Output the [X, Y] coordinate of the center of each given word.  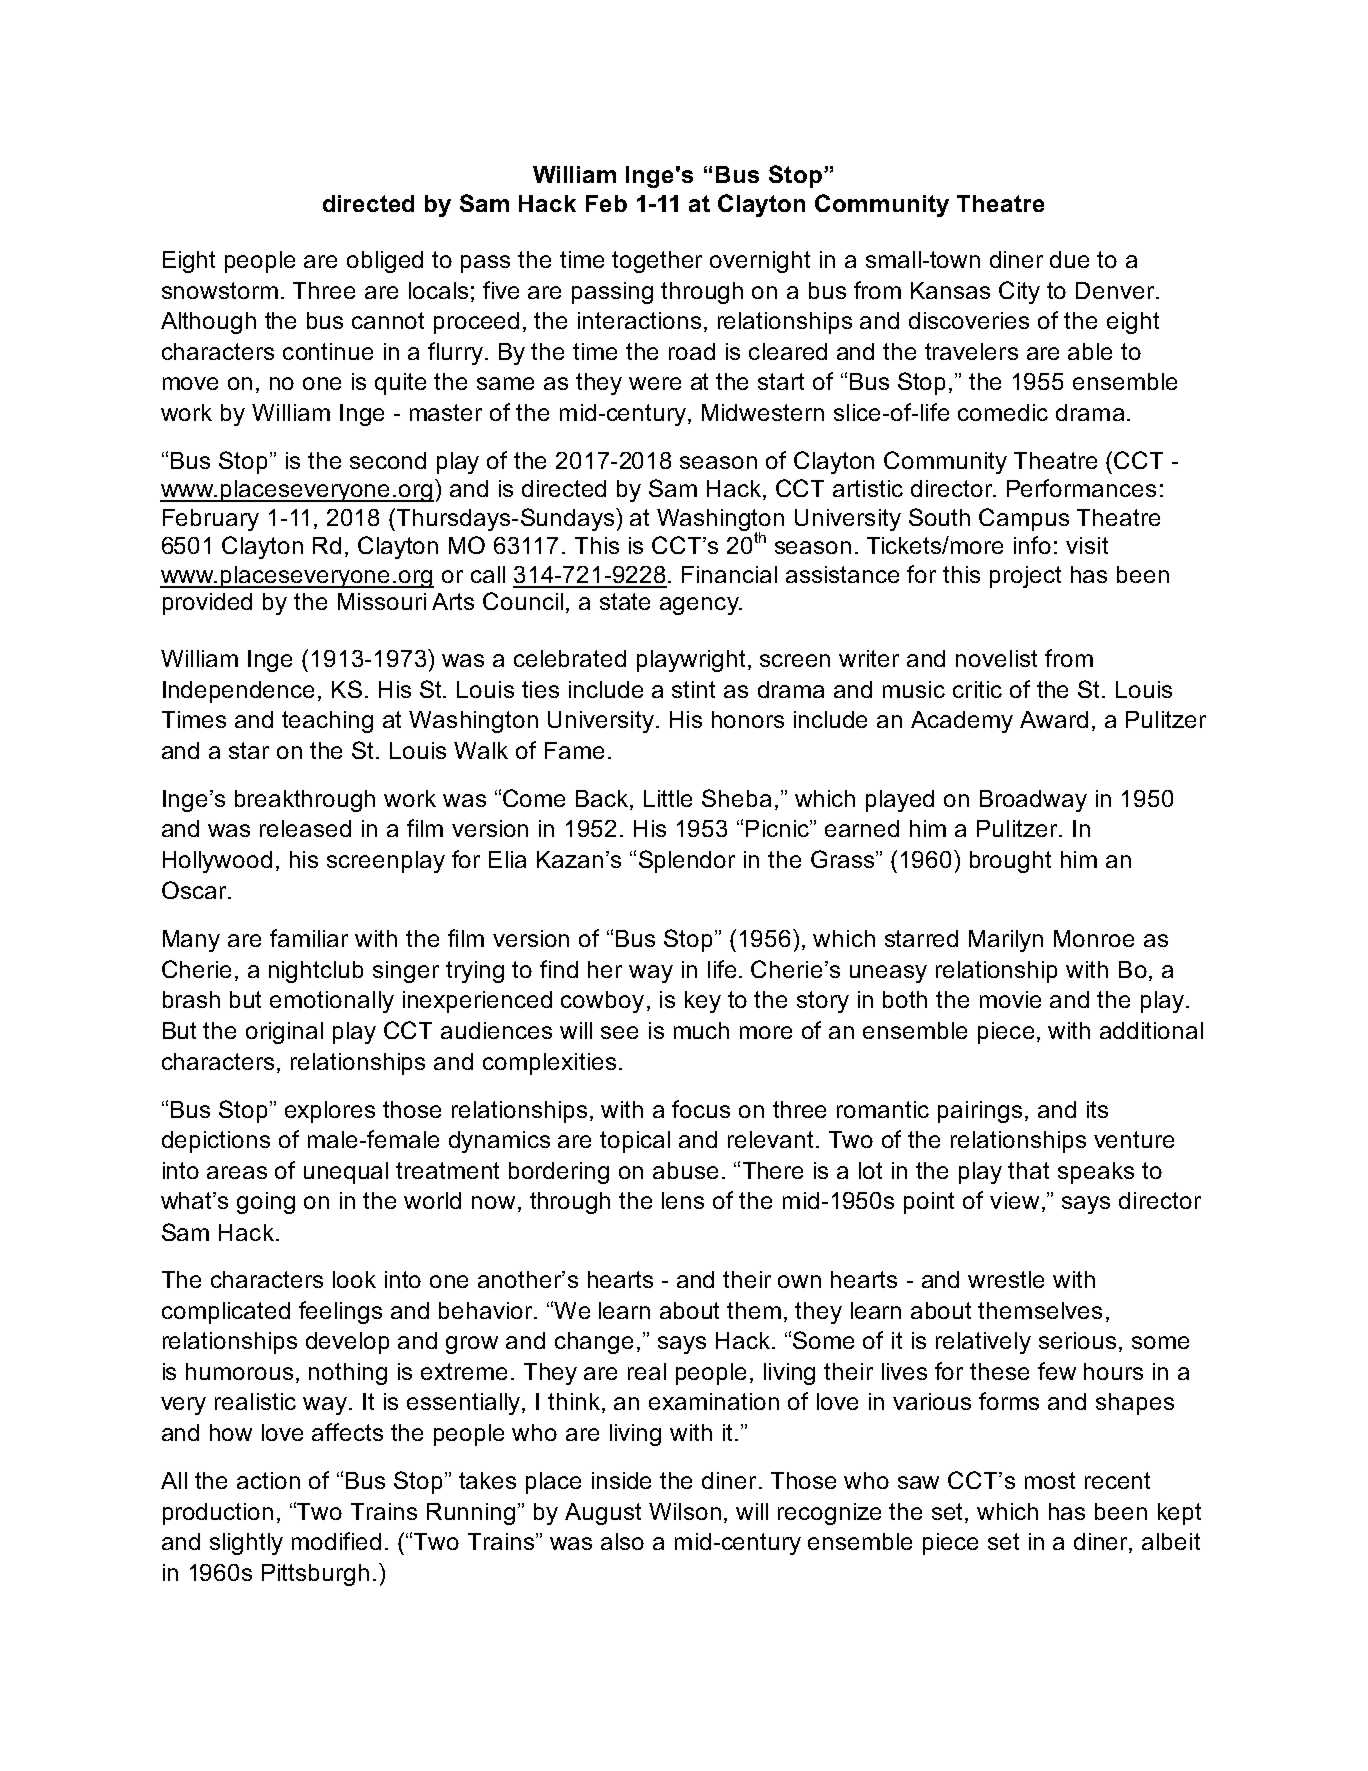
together [657, 262]
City [1019, 292]
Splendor [687, 861]
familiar [309, 938]
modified [336, 1541]
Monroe [1094, 938]
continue [328, 351]
